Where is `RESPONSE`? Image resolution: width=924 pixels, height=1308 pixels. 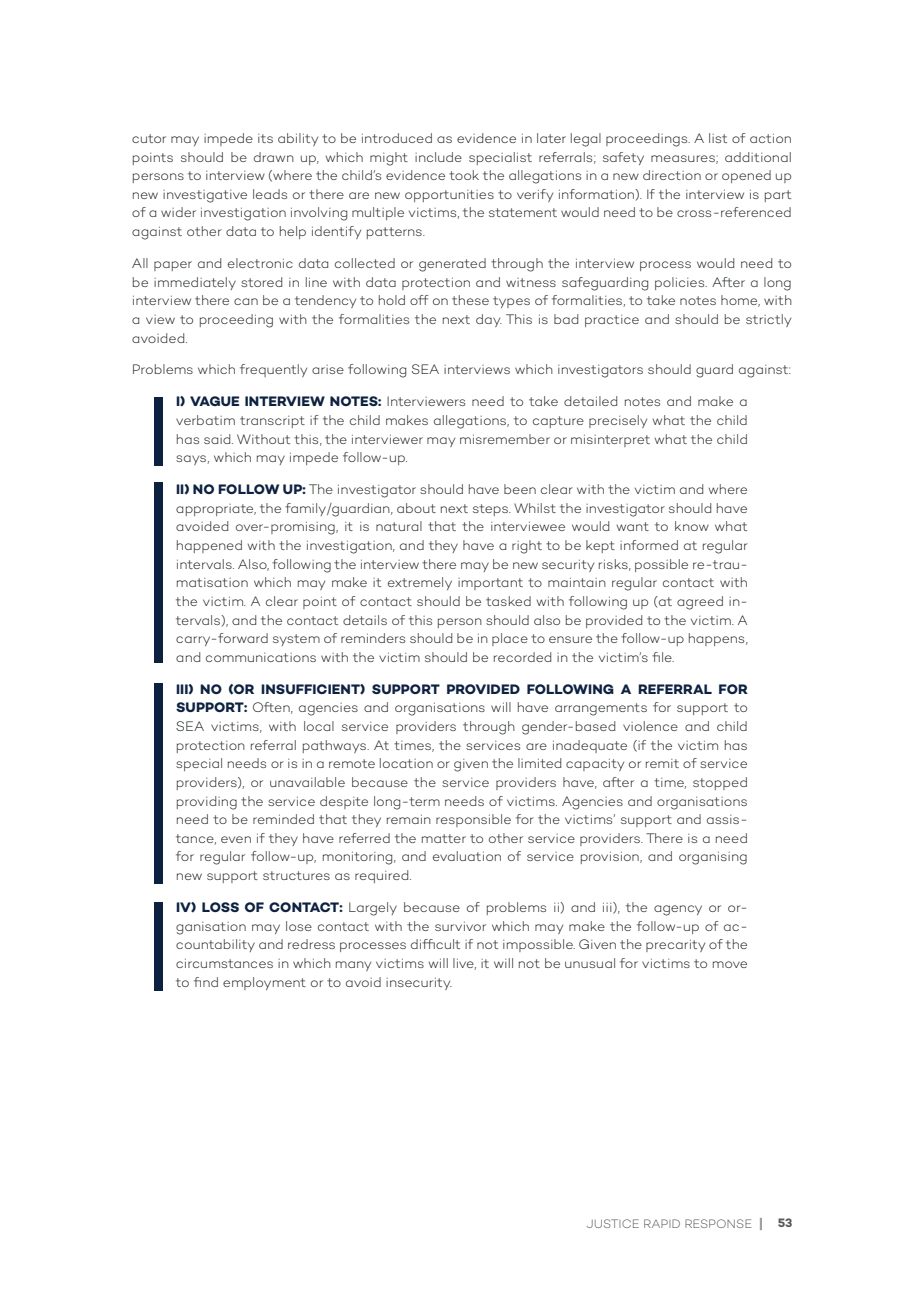 RESPONSE is located at coordinates (718, 1223).
